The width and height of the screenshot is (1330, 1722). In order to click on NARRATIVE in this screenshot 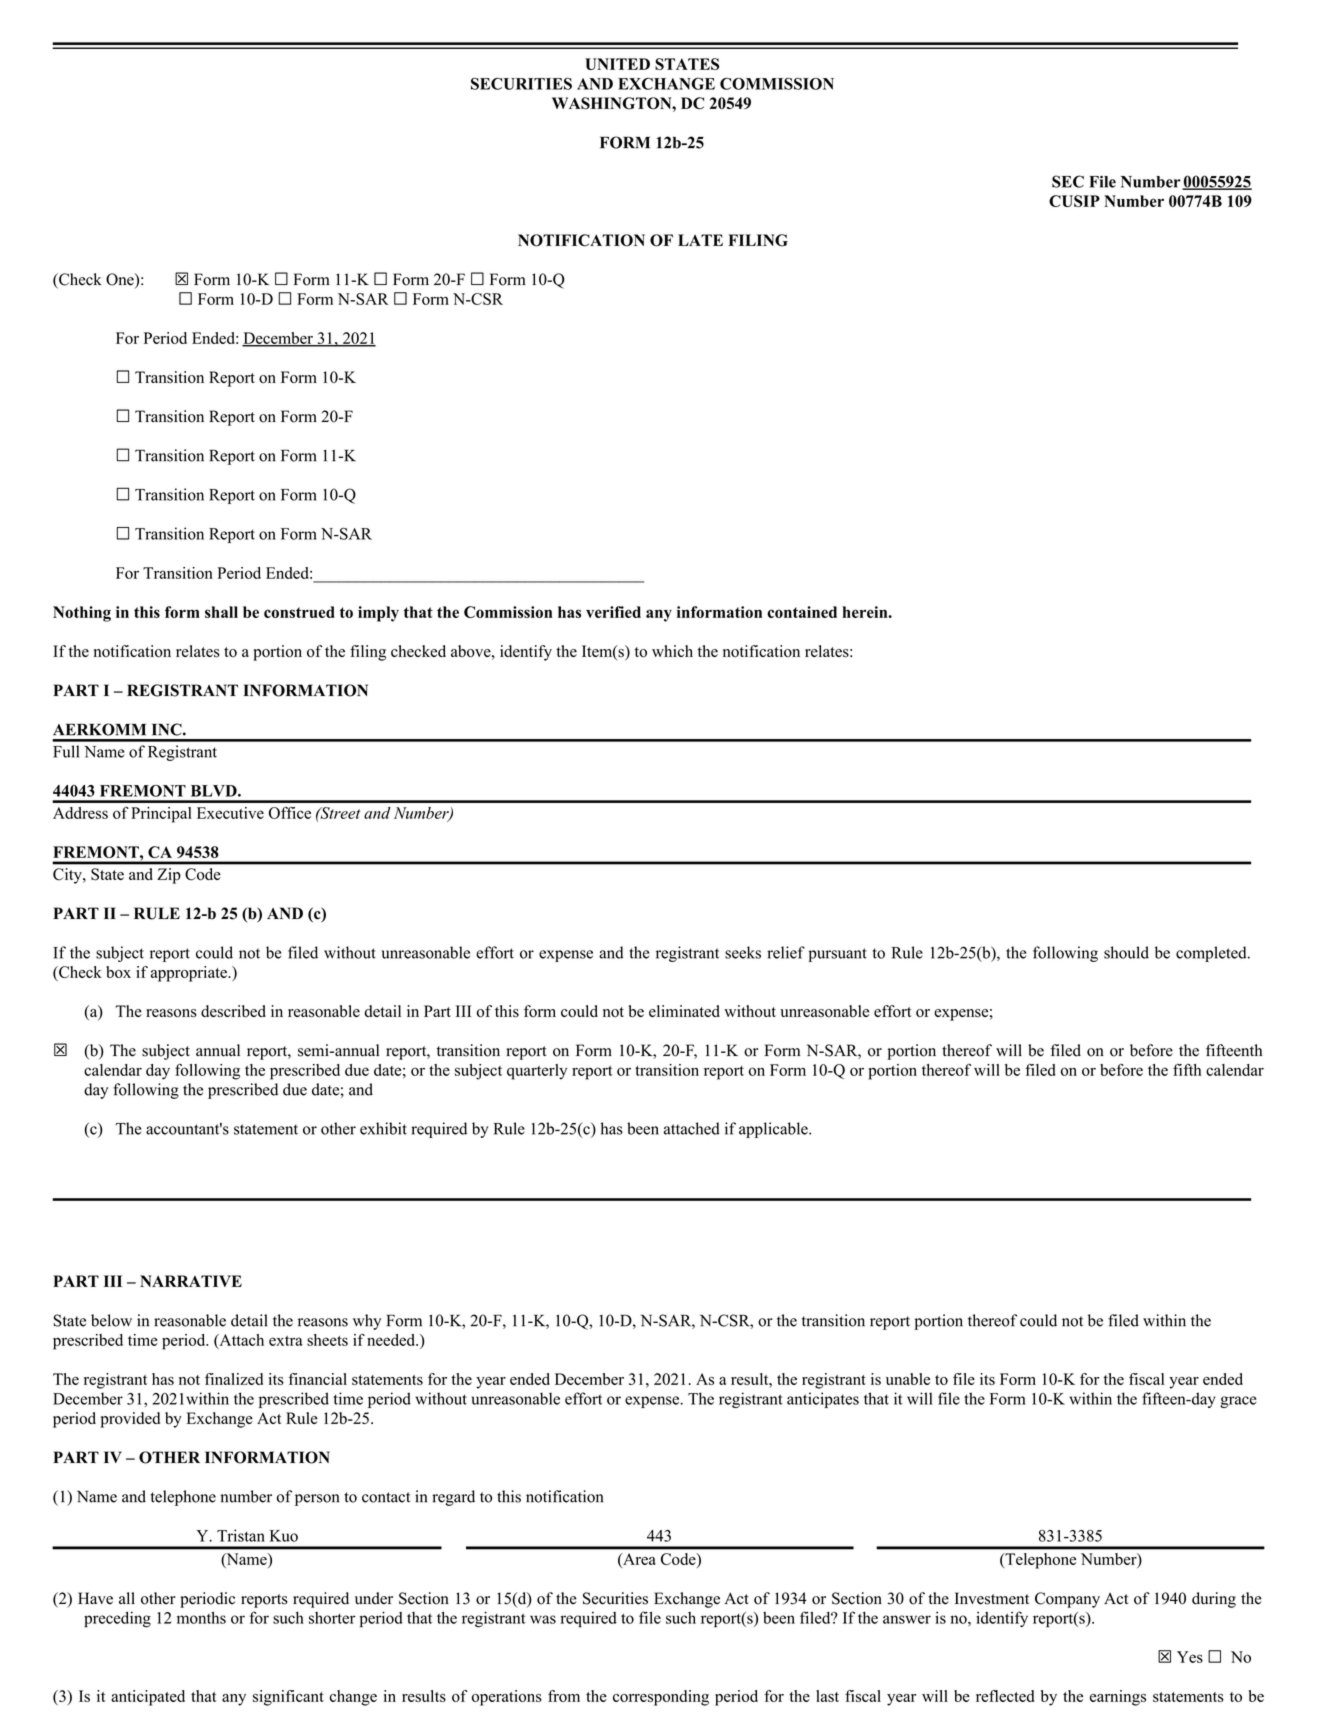, I will do `click(191, 1281)`.
